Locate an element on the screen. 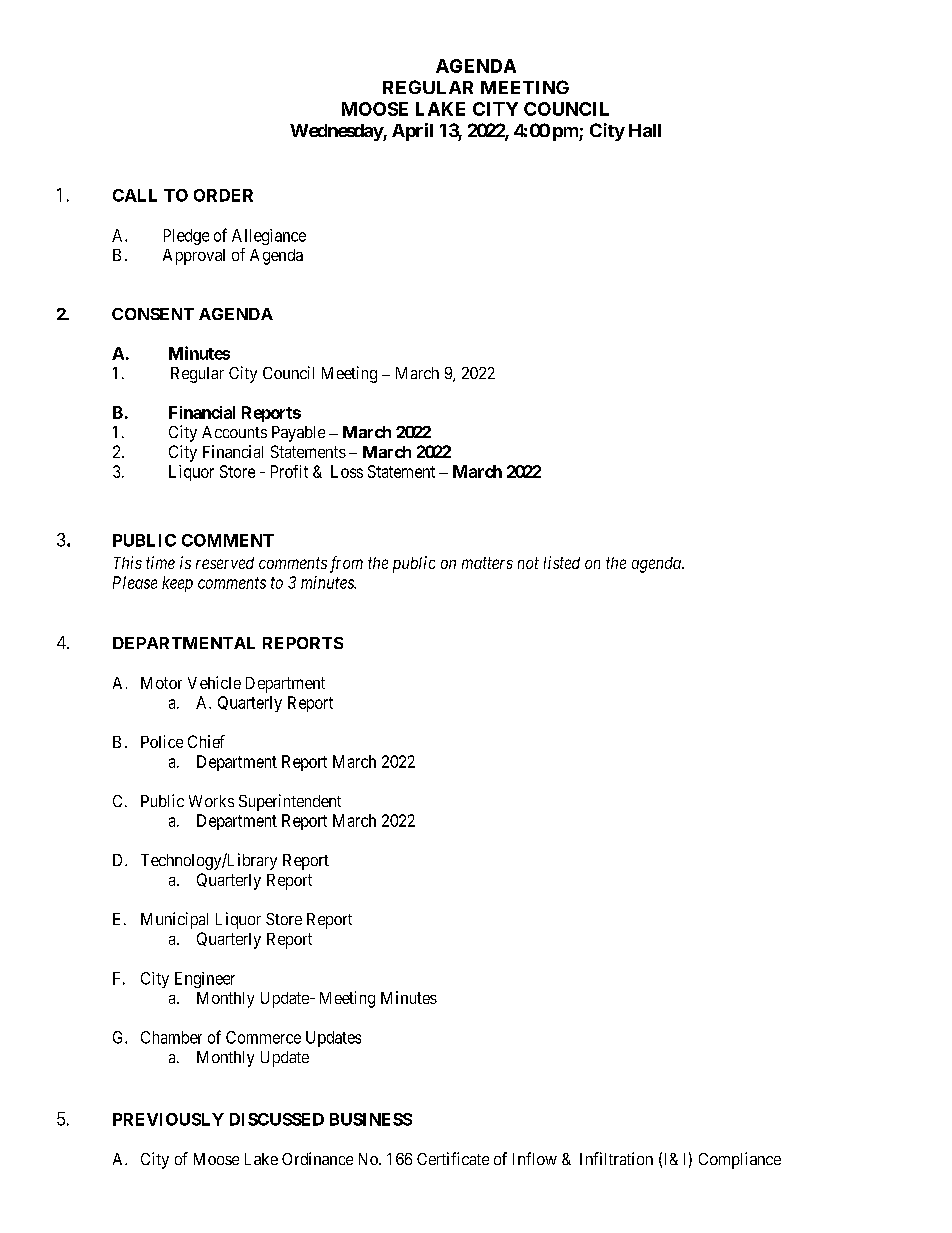 This screenshot has height=1233, width=952. Certificate is located at coordinates (453, 1158).
